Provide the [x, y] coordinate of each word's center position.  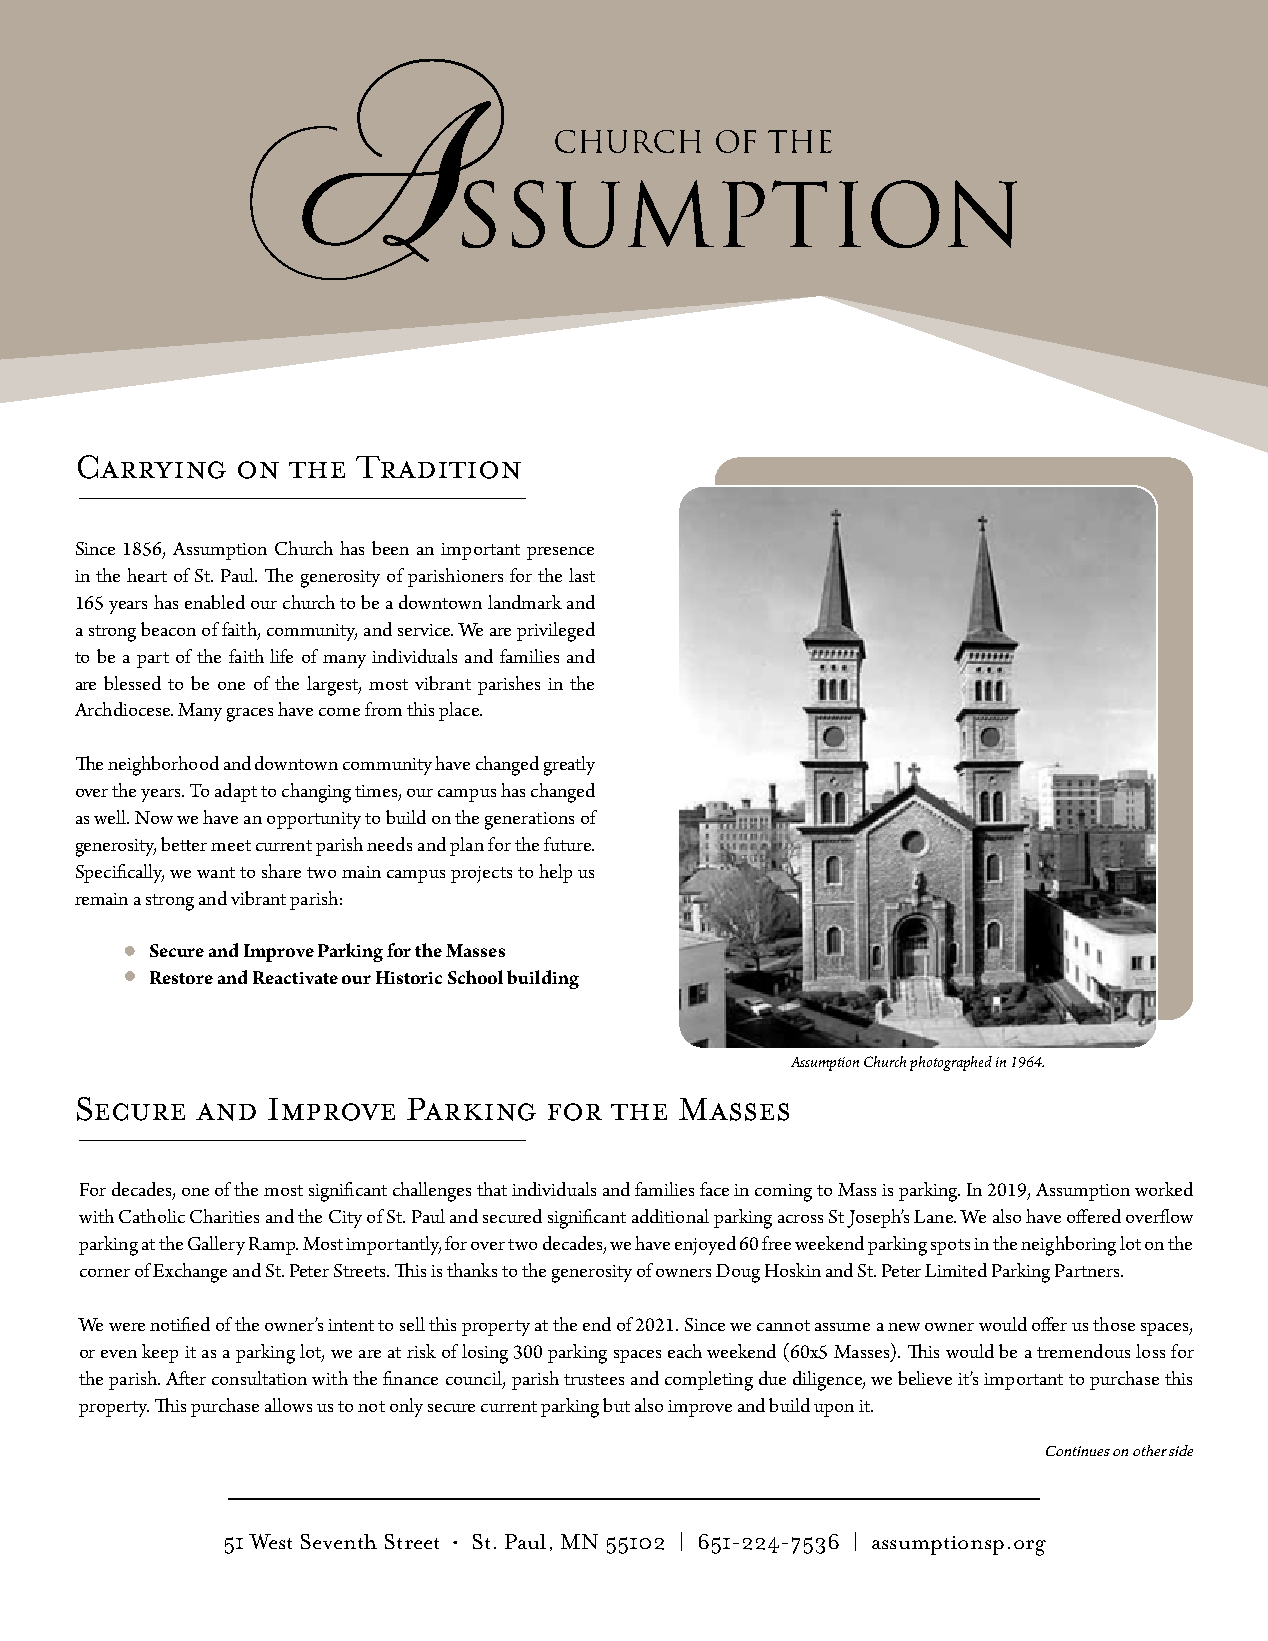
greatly [569, 766]
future [568, 844]
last [582, 575]
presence [560, 553]
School [475, 977]
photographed [951, 1063]
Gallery [216, 1245]
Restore [181, 977]
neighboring [1068, 1246]
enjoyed [705, 1245]
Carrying [152, 467]
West [270, 1541]
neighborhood [163, 766]
